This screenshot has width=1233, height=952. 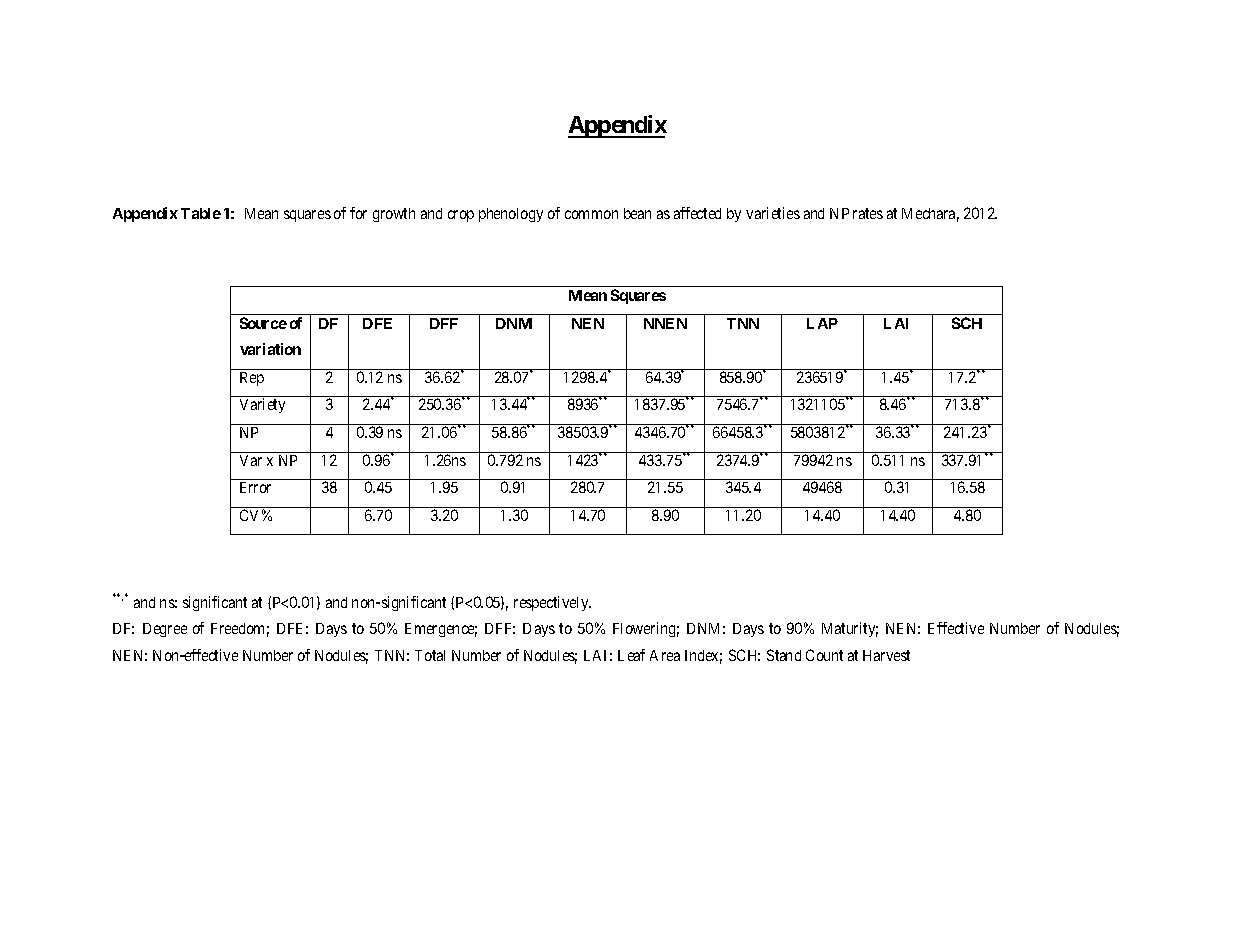 What do you see at coordinates (270, 349) in the screenshot?
I see `variation` at bounding box center [270, 349].
